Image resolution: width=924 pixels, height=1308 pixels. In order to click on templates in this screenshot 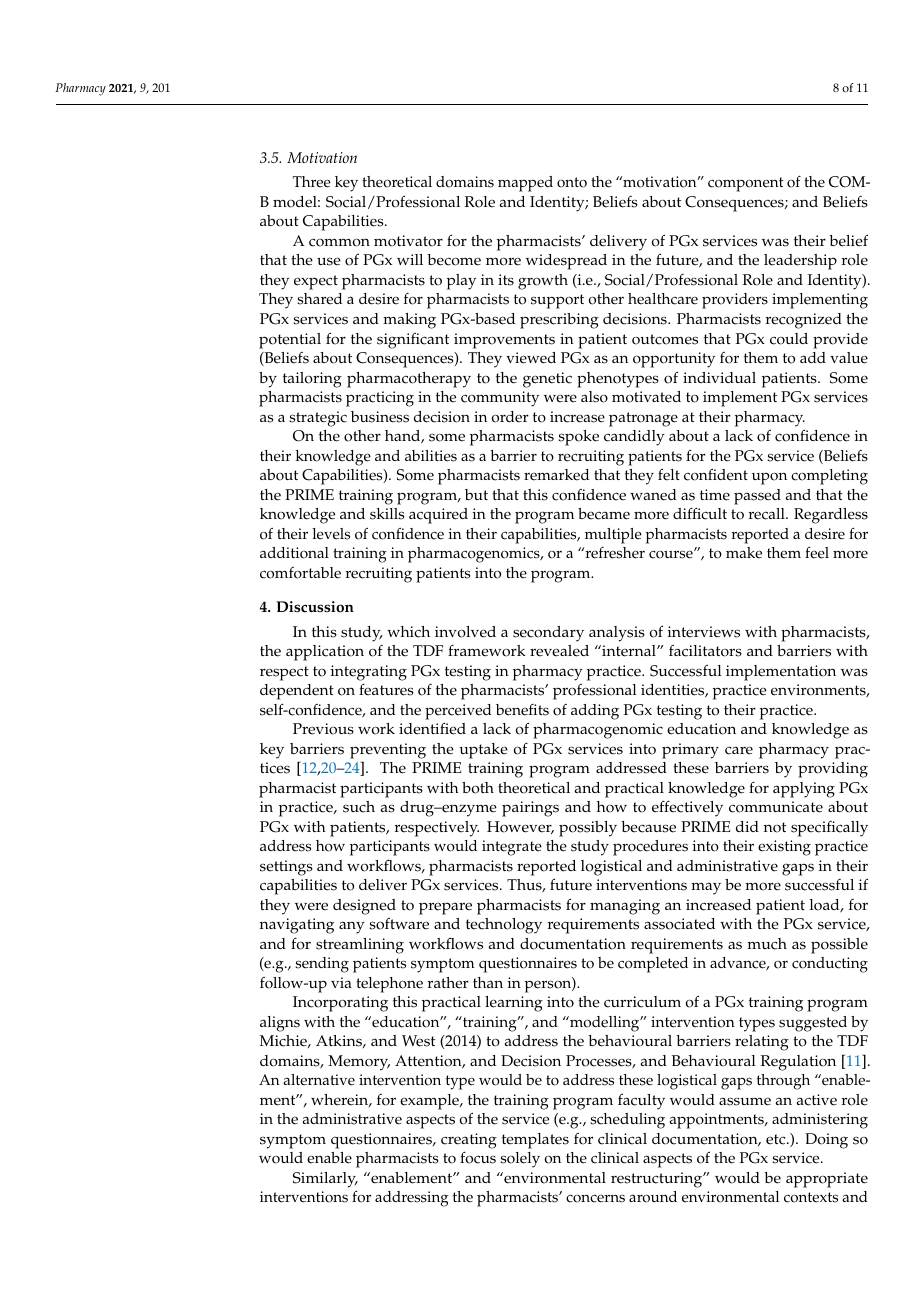, I will do `click(535, 1141)`.
